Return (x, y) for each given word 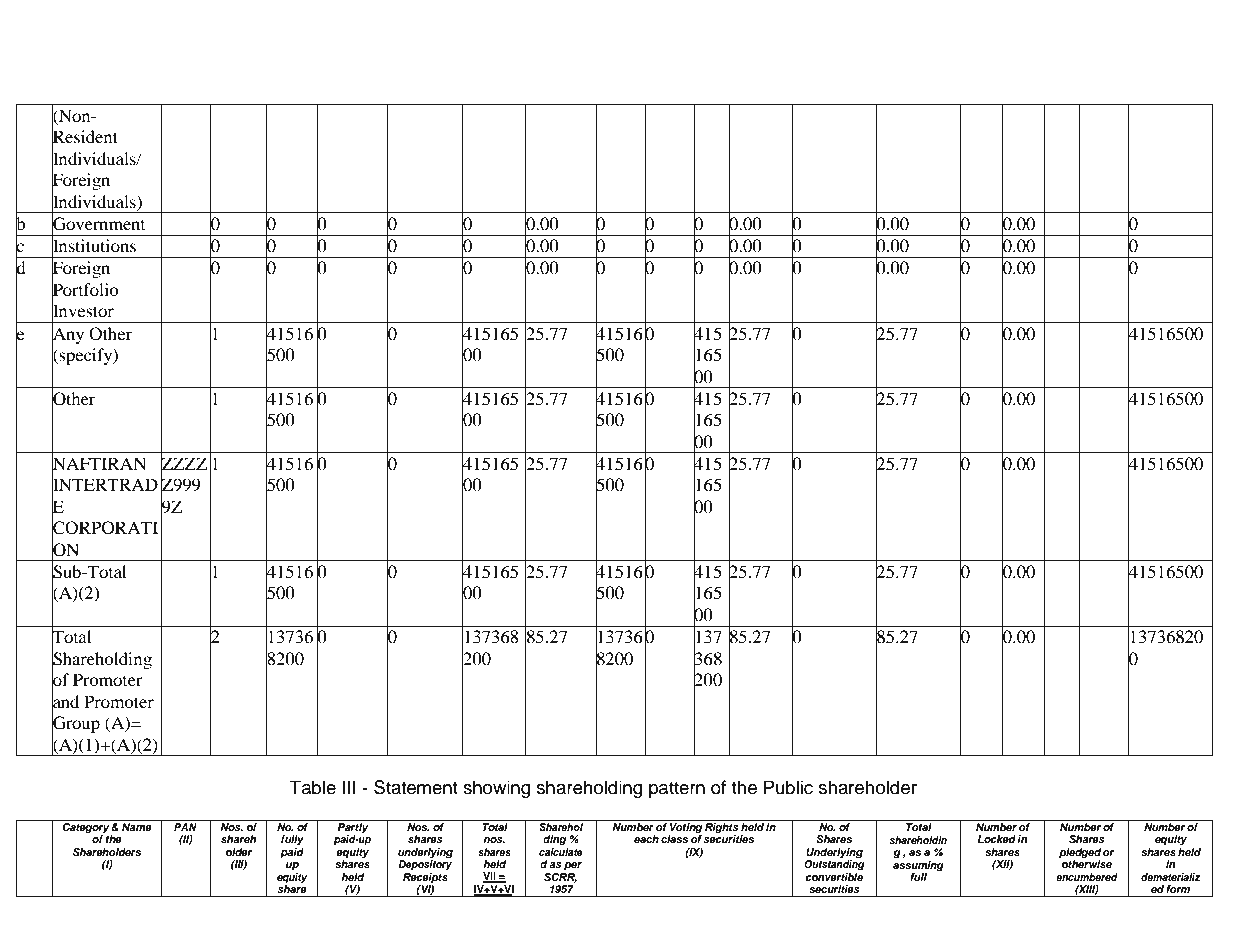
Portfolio (85, 290)
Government (98, 224)
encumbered (1087, 877)
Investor (83, 311)
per (573, 866)
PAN (185, 827)
